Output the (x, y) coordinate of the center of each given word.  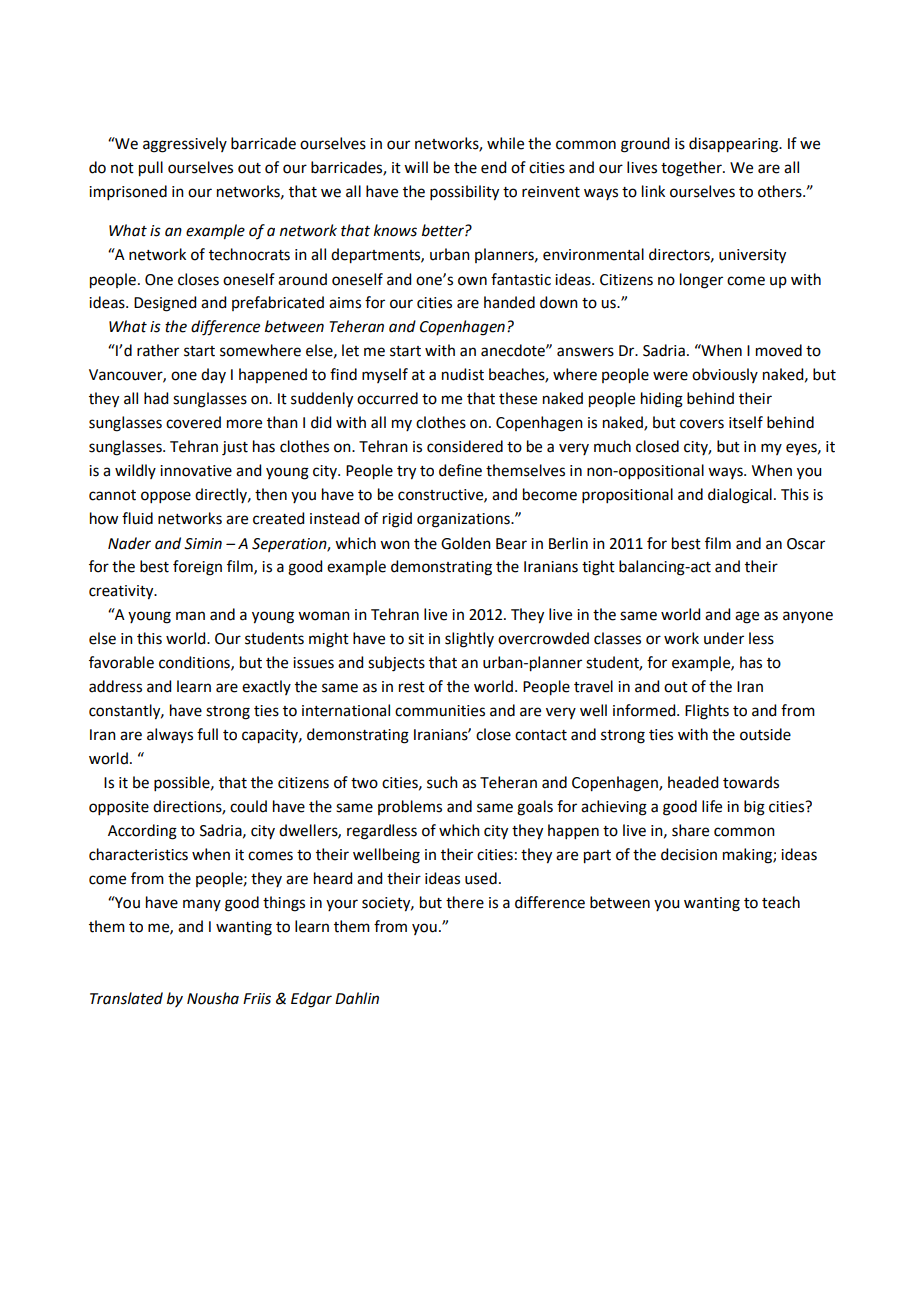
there (465, 902)
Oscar (806, 544)
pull (151, 169)
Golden (466, 543)
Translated (126, 998)
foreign (197, 568)
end (493, 167)
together (692, 169)
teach (781, 902)
